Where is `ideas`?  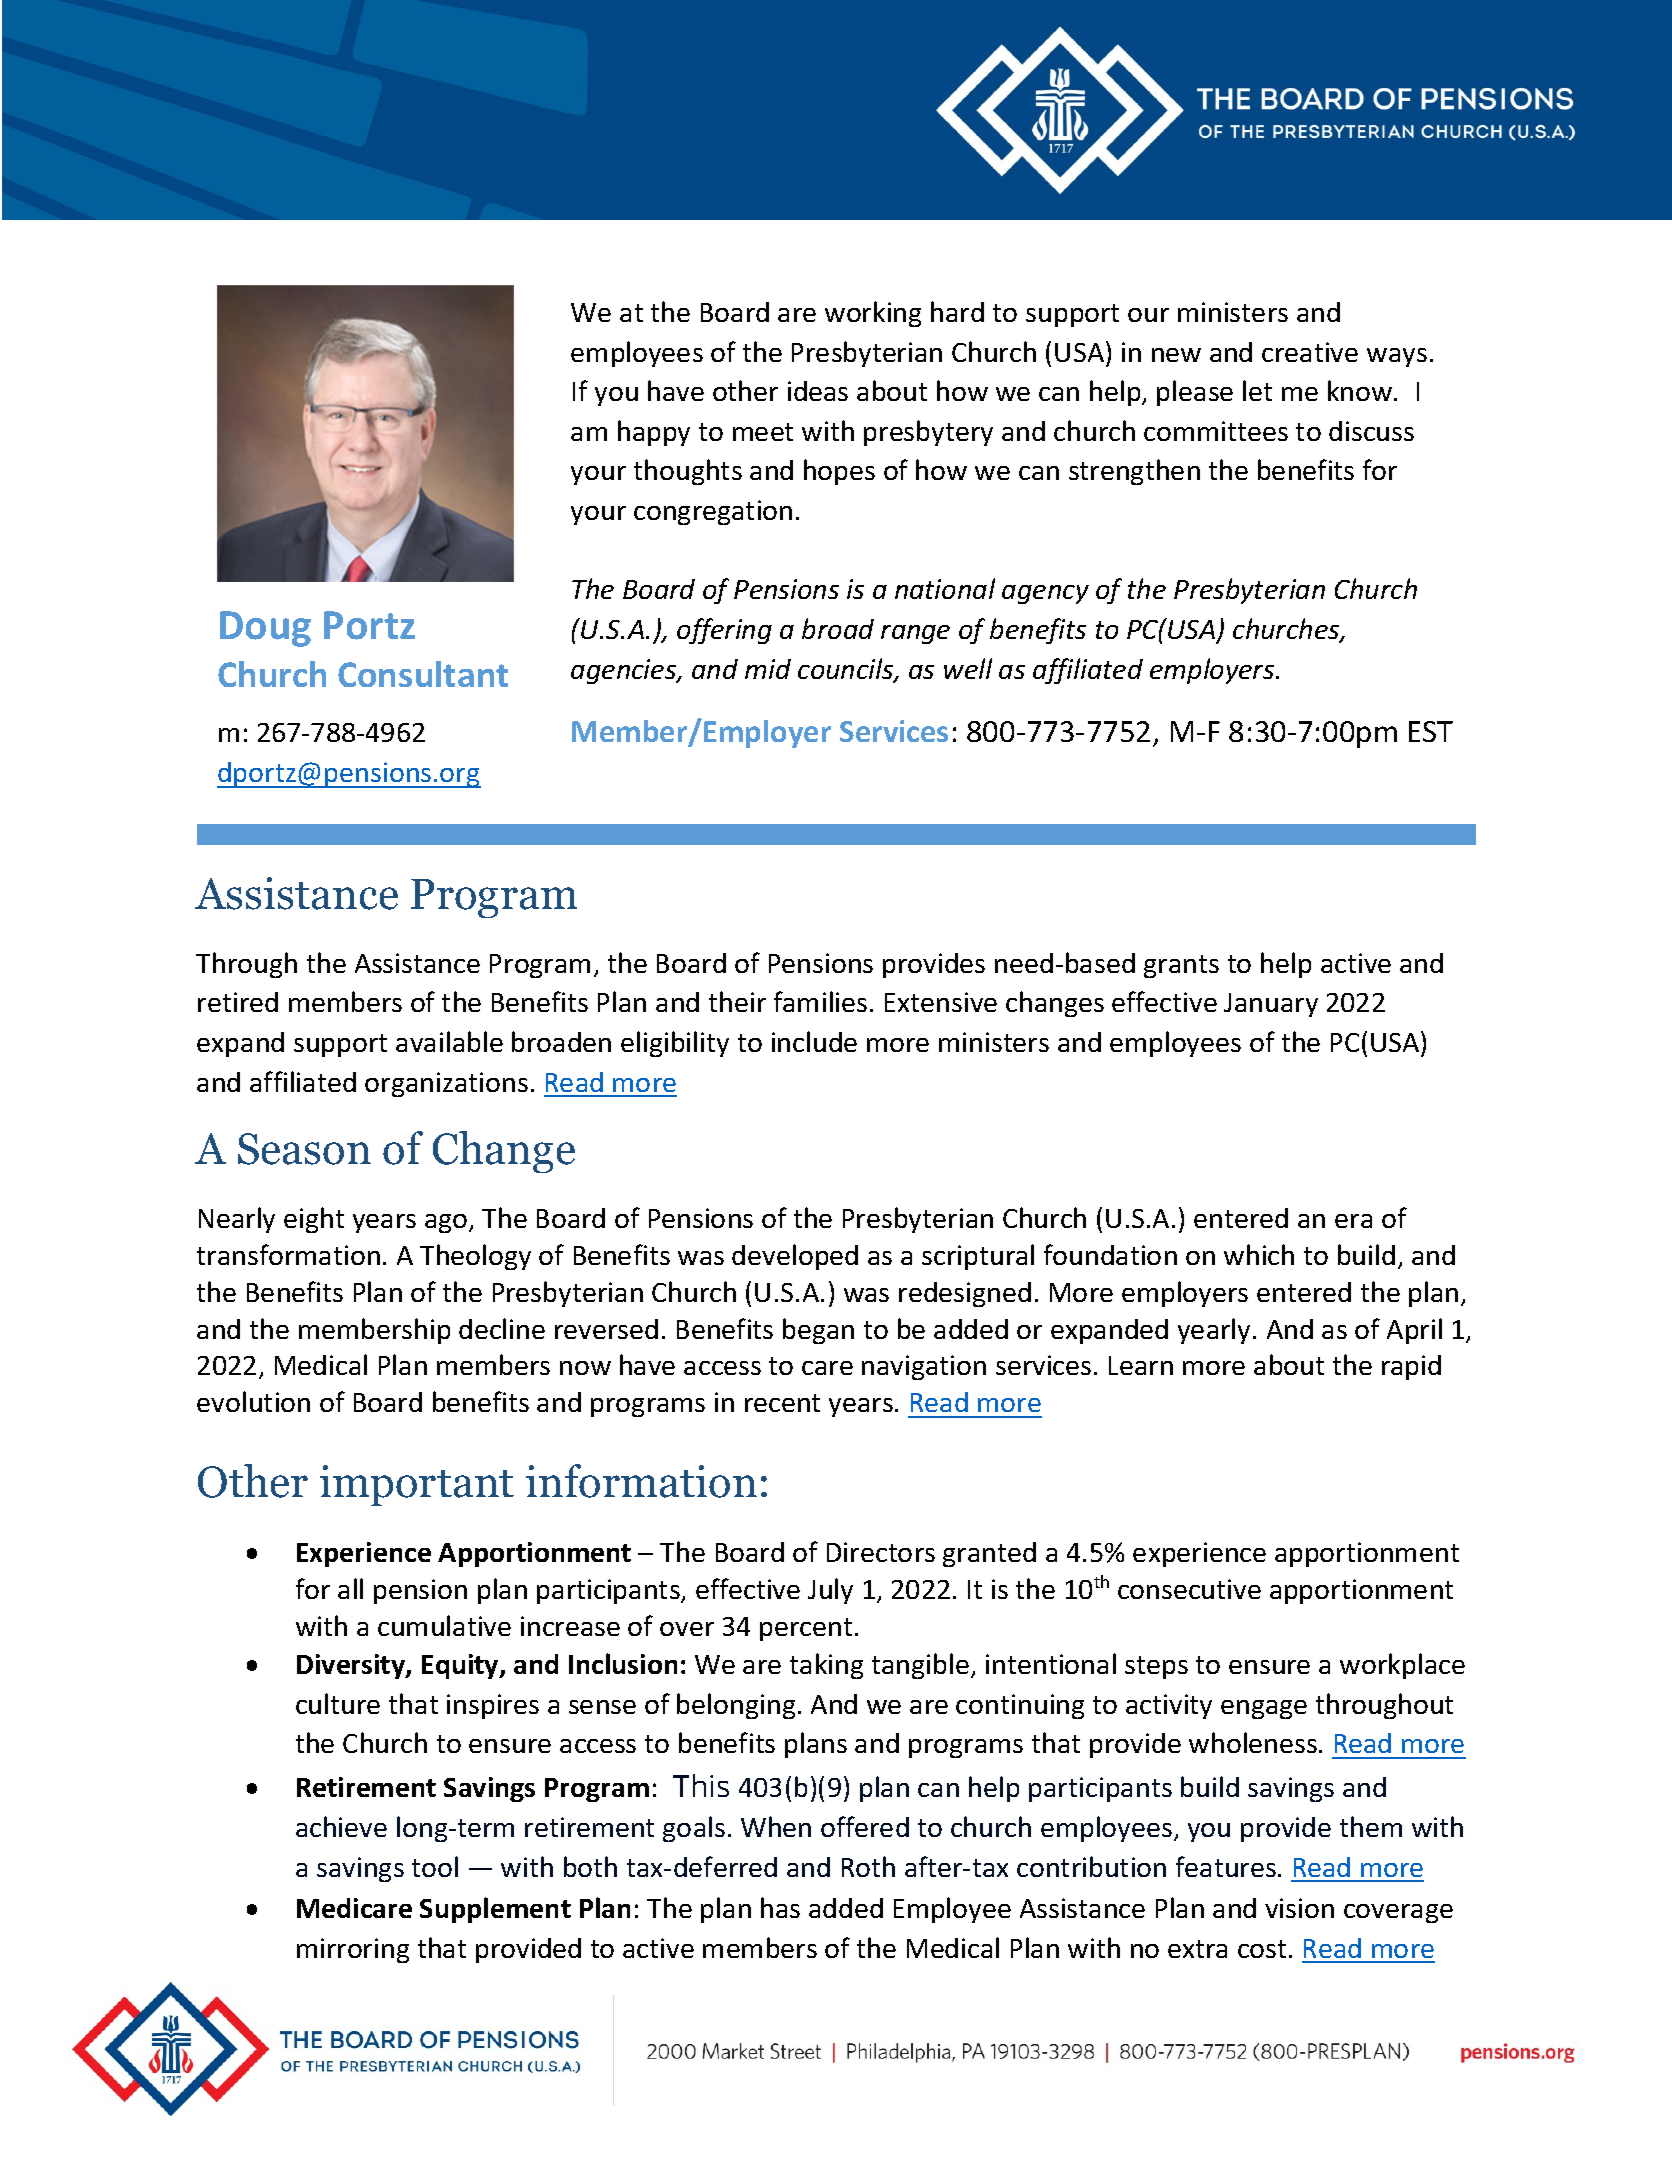
ideas is located at coordinates (818, 391).
